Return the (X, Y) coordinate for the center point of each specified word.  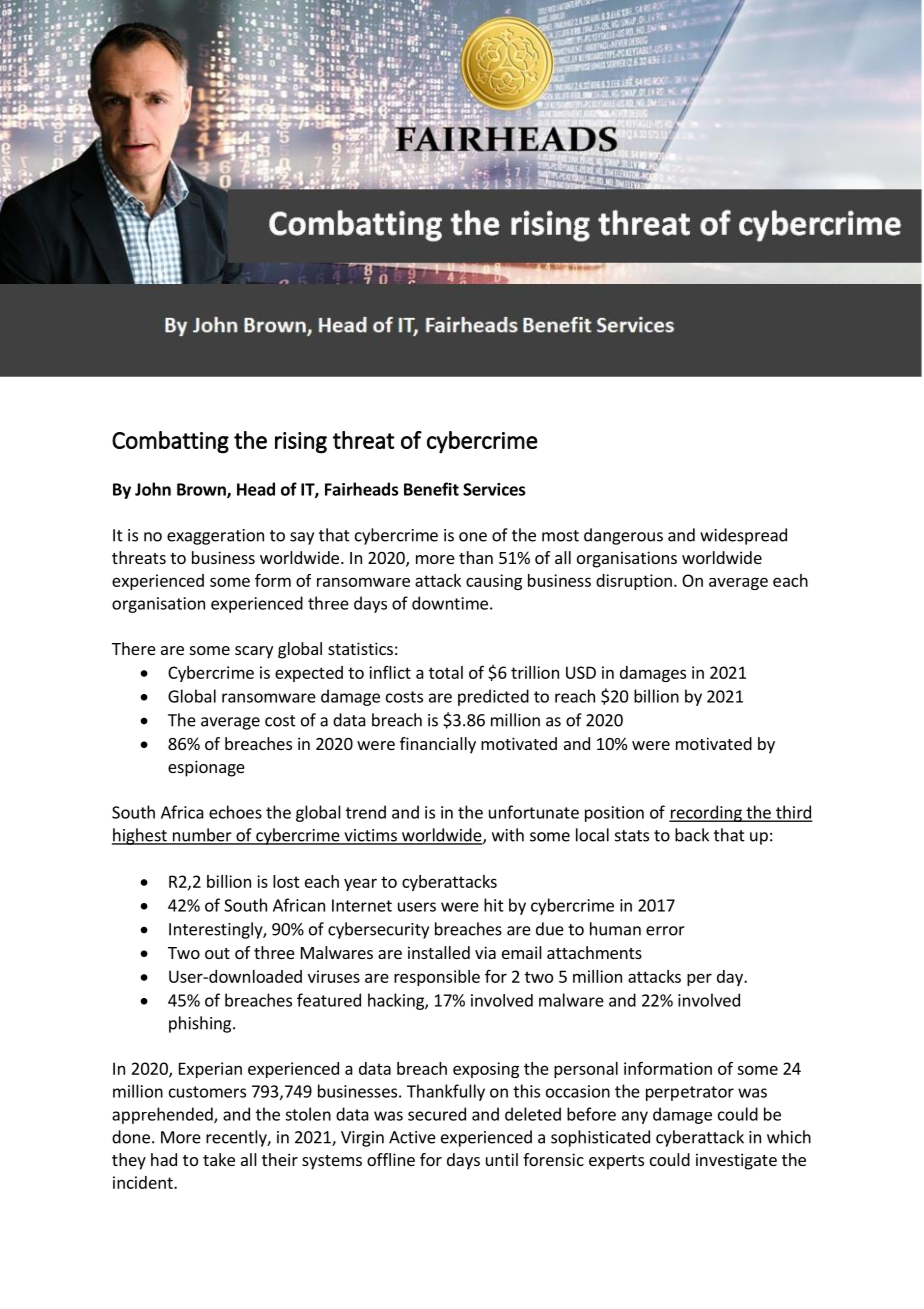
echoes (235, 812)
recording (706, 813)
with (508, 835)
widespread (743, 536)
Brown (202, 490)
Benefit (431, 489)
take (219, 1159)
